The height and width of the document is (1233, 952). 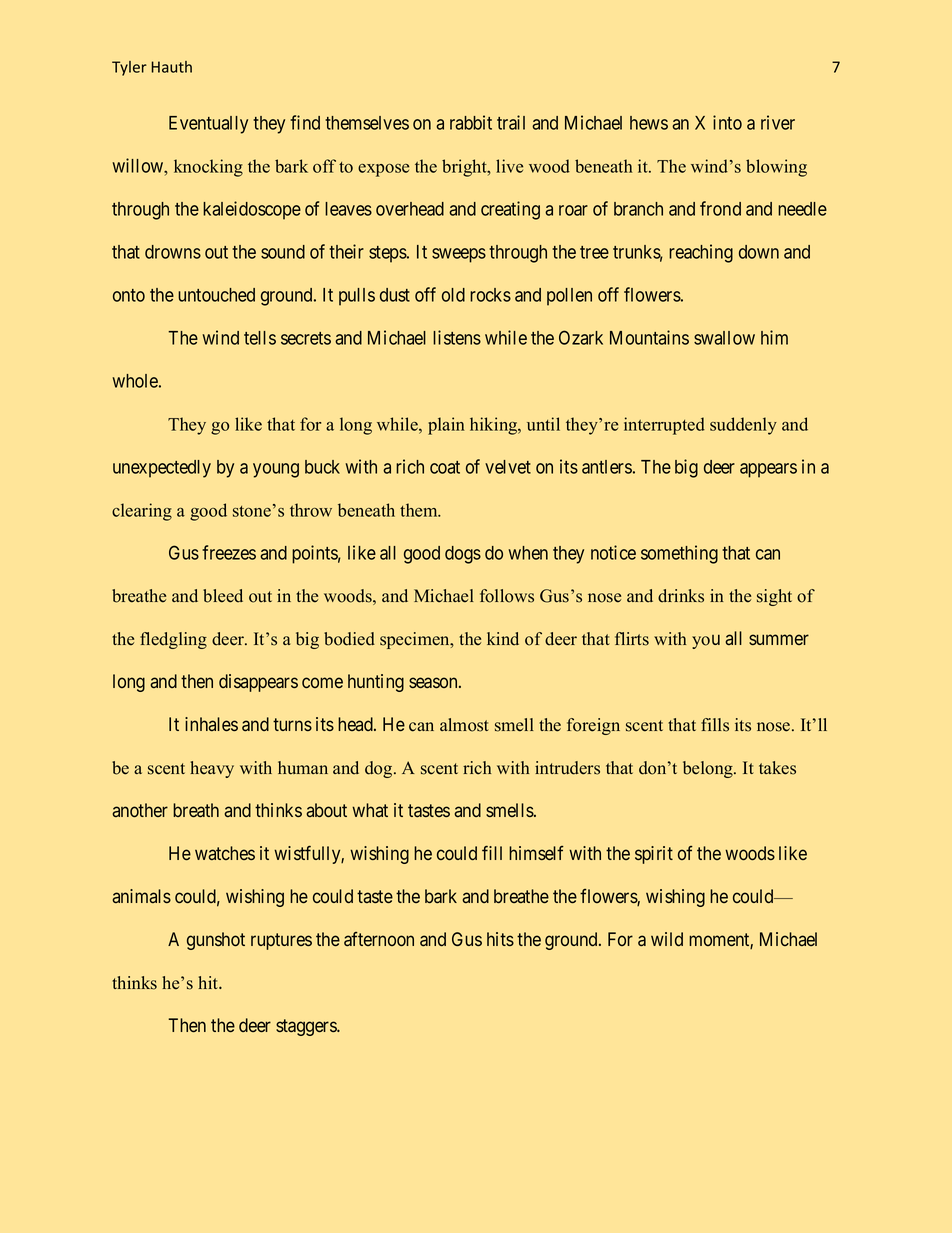 What do you see at coordinates (679, 554) in the document?
I see `something` at bounding box center [679, 554].
